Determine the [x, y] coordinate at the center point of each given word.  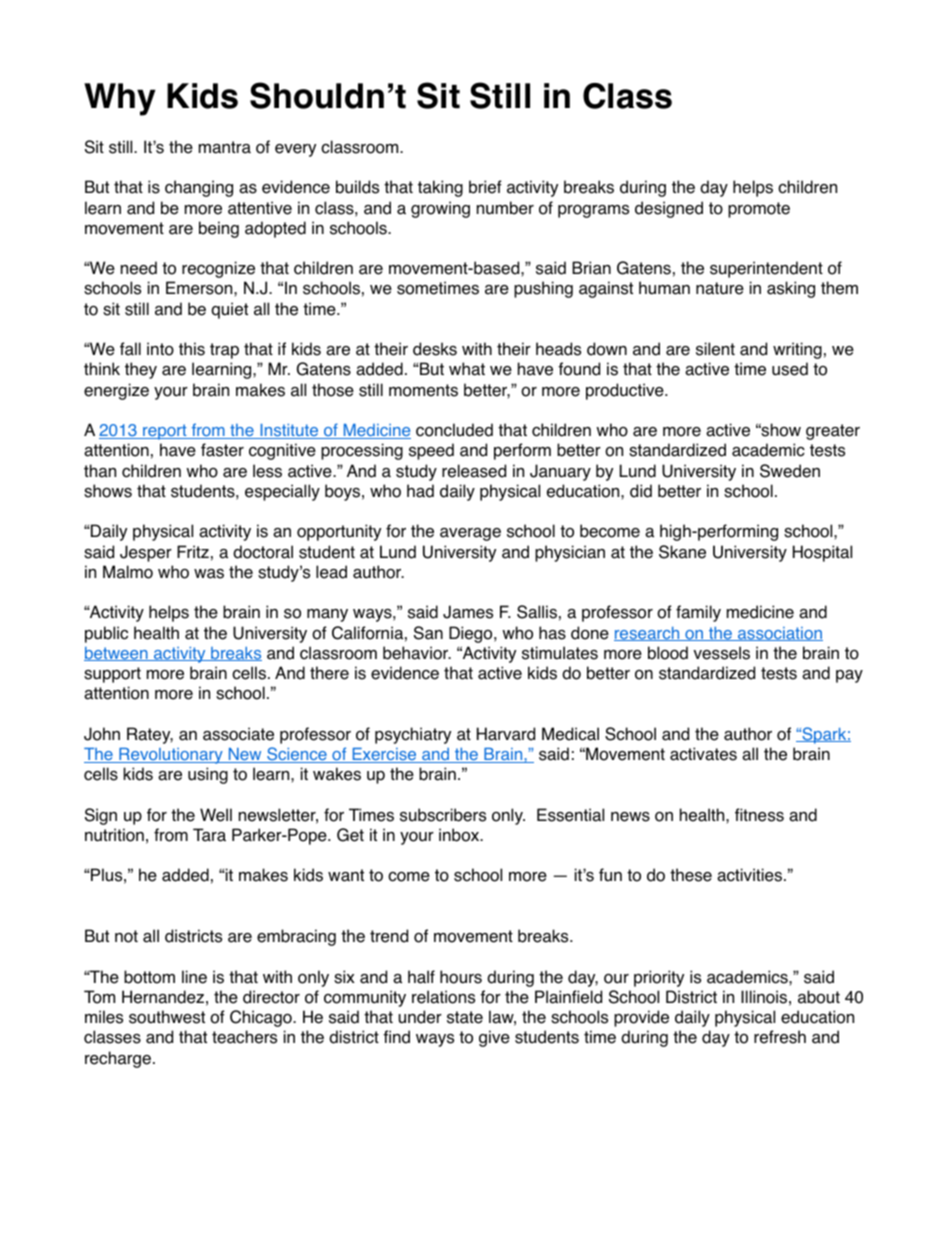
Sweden [790, 471]
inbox [460, 835]
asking [791, 289]
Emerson [200, 288]
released [474, 471]
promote [759, 210]
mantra [225, 147]
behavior [417, 653]
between [117, 653]
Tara [209, 835]
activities [751, 875]
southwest [167, 1017]
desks [435, 349]
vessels [721, 653]
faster [222, 450]
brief [485, 187]
